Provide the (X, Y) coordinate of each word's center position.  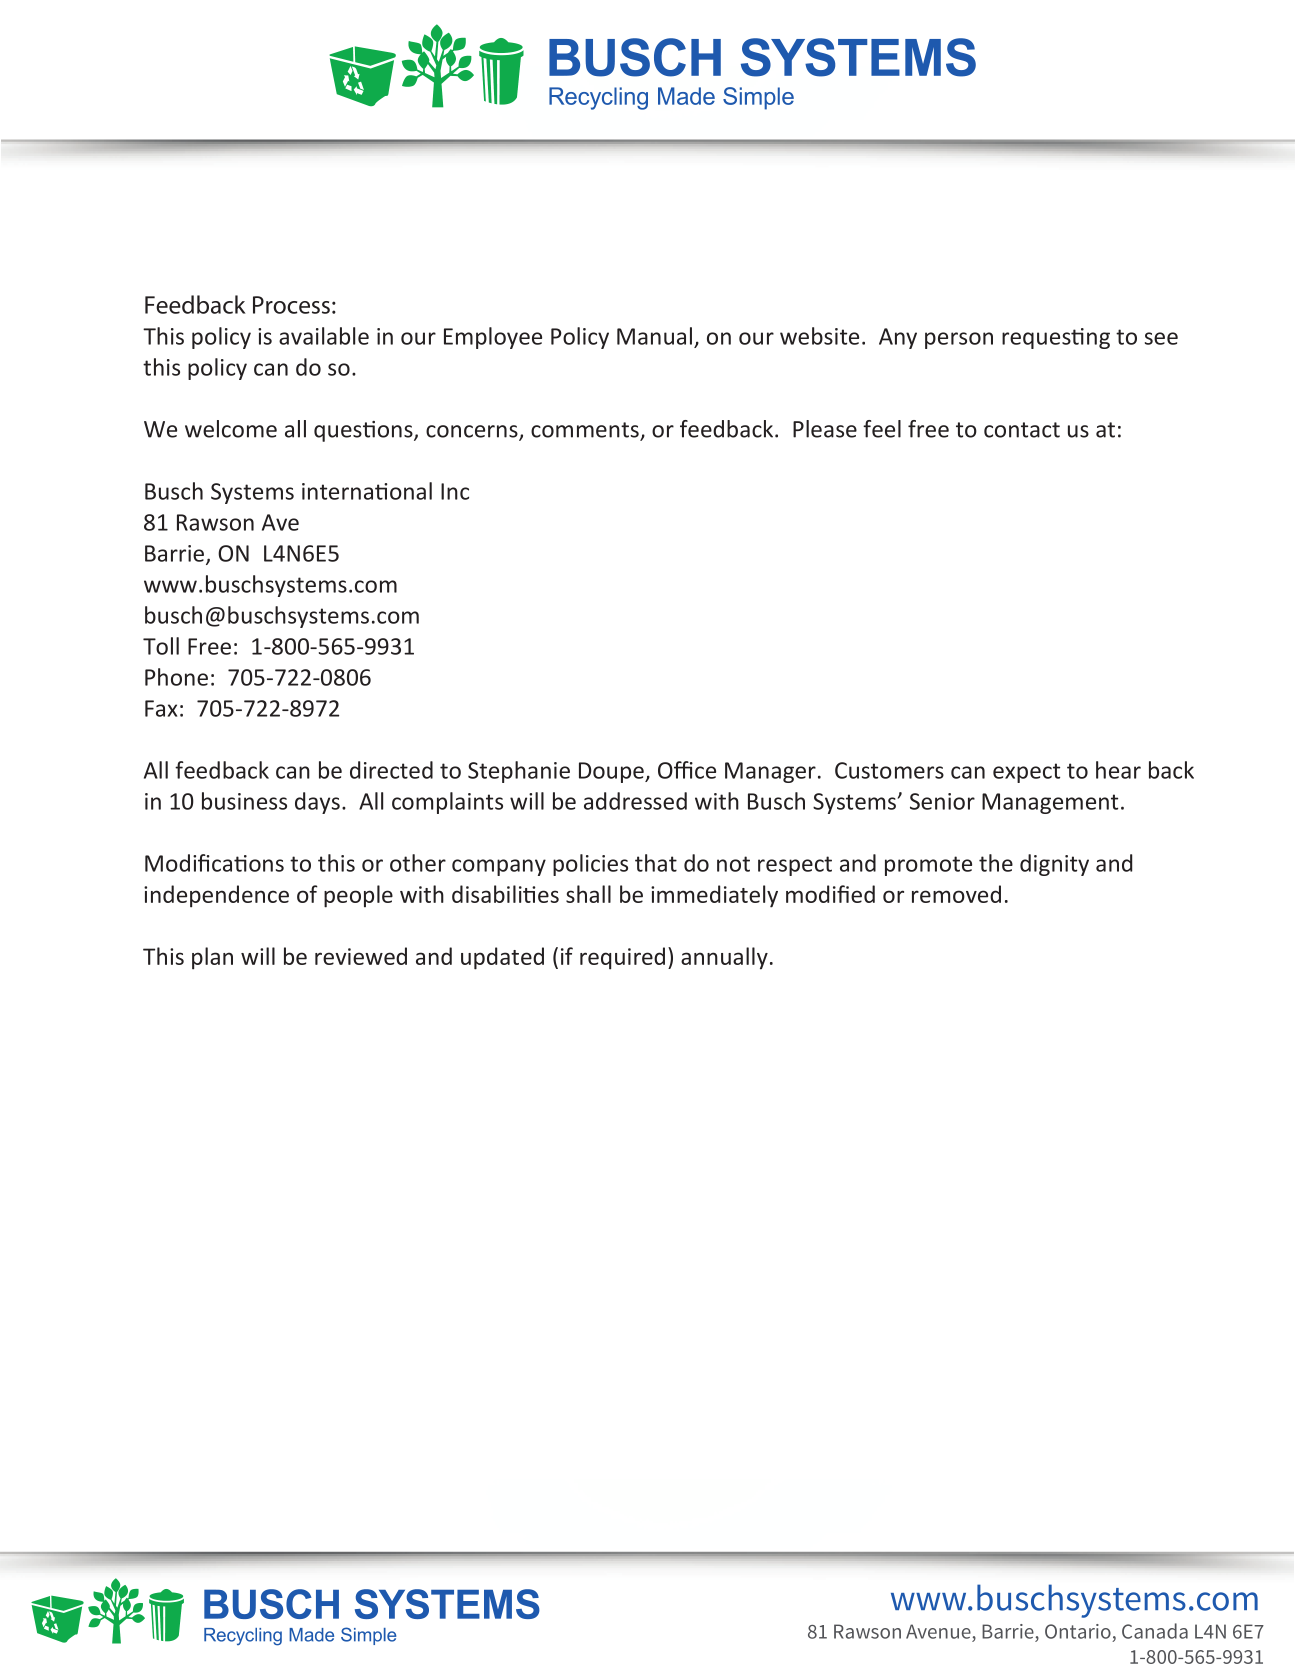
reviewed (361, 956)
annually (724, 958)
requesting (1056, 338)
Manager (770, 772)
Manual (654, 336)
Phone (176, 677)
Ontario (1078, 1631)
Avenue (938, 1631)
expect (1026, 773)
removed (956, 894)
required (622, 958)
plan (212, 958)
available (324, 336)
